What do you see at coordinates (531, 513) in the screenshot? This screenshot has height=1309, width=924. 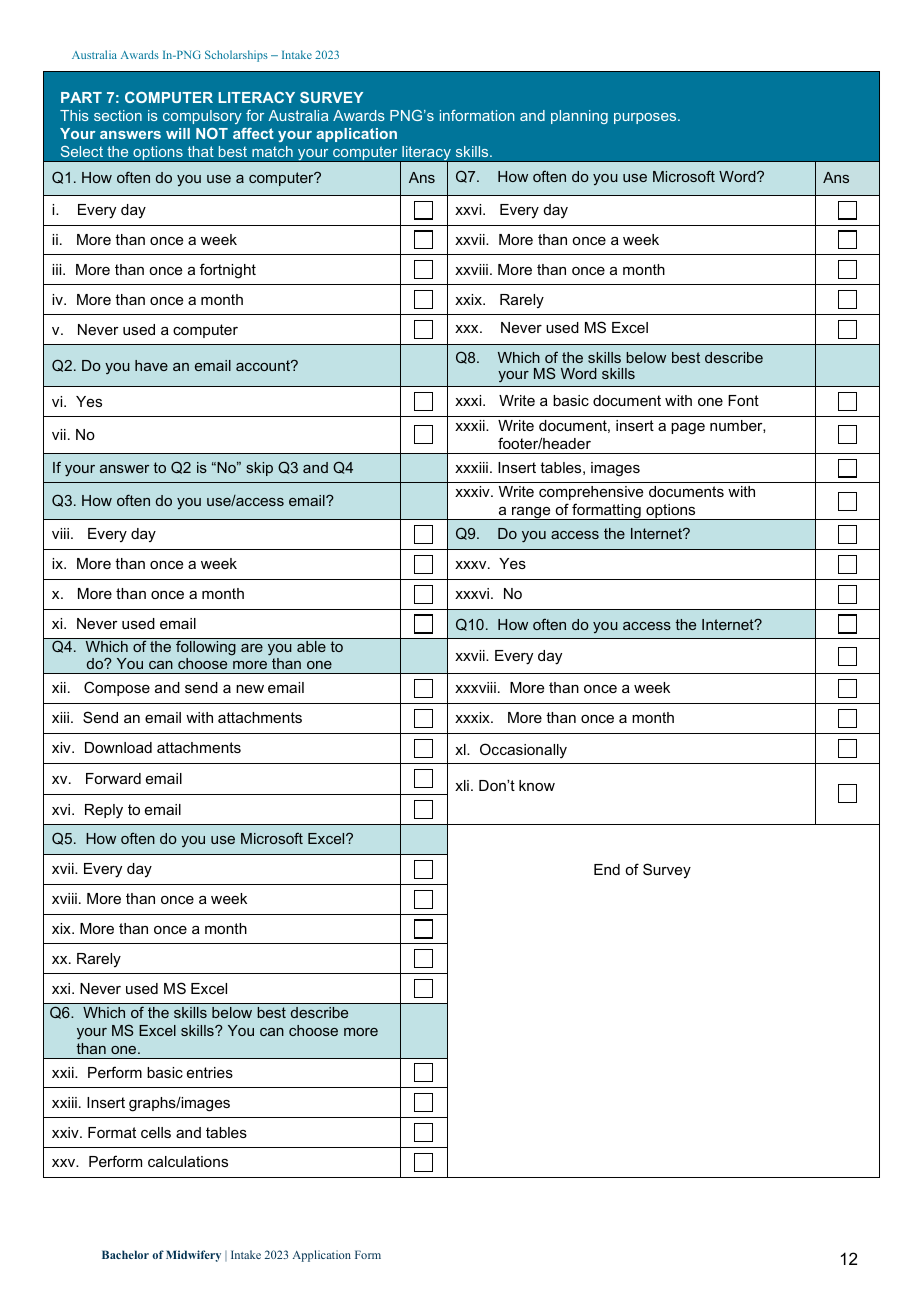 I see `range` at bounding box center [531, 513].
